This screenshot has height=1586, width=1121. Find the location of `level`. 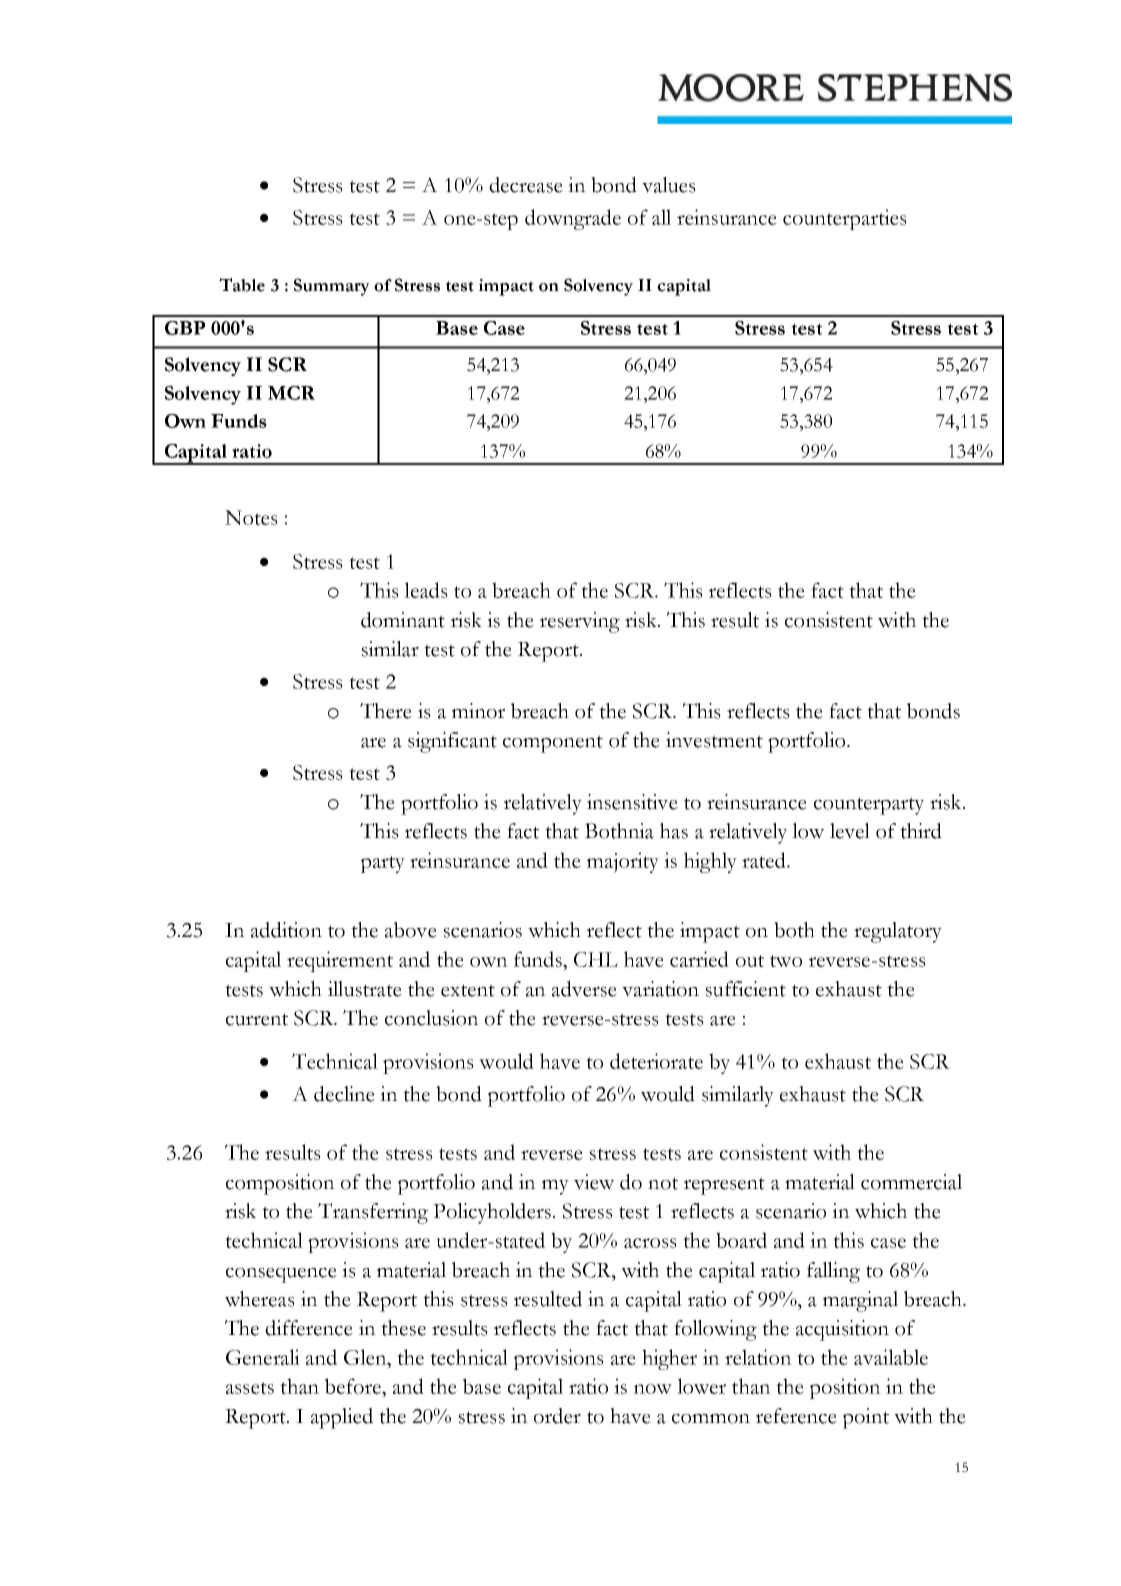

level is located at coordinates (850, 831).
